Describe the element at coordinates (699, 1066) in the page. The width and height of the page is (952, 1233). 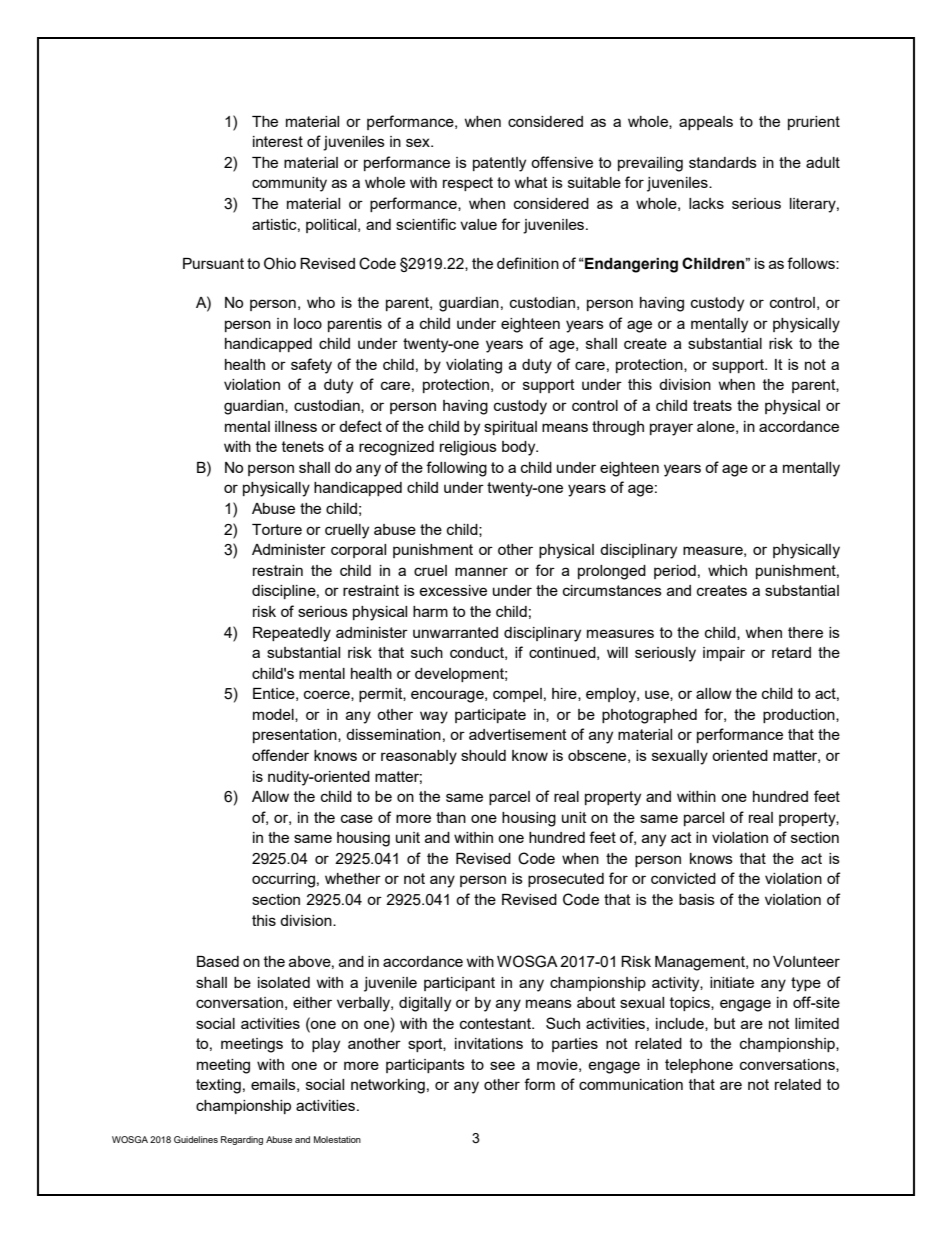
I see `telephone` at that location.
